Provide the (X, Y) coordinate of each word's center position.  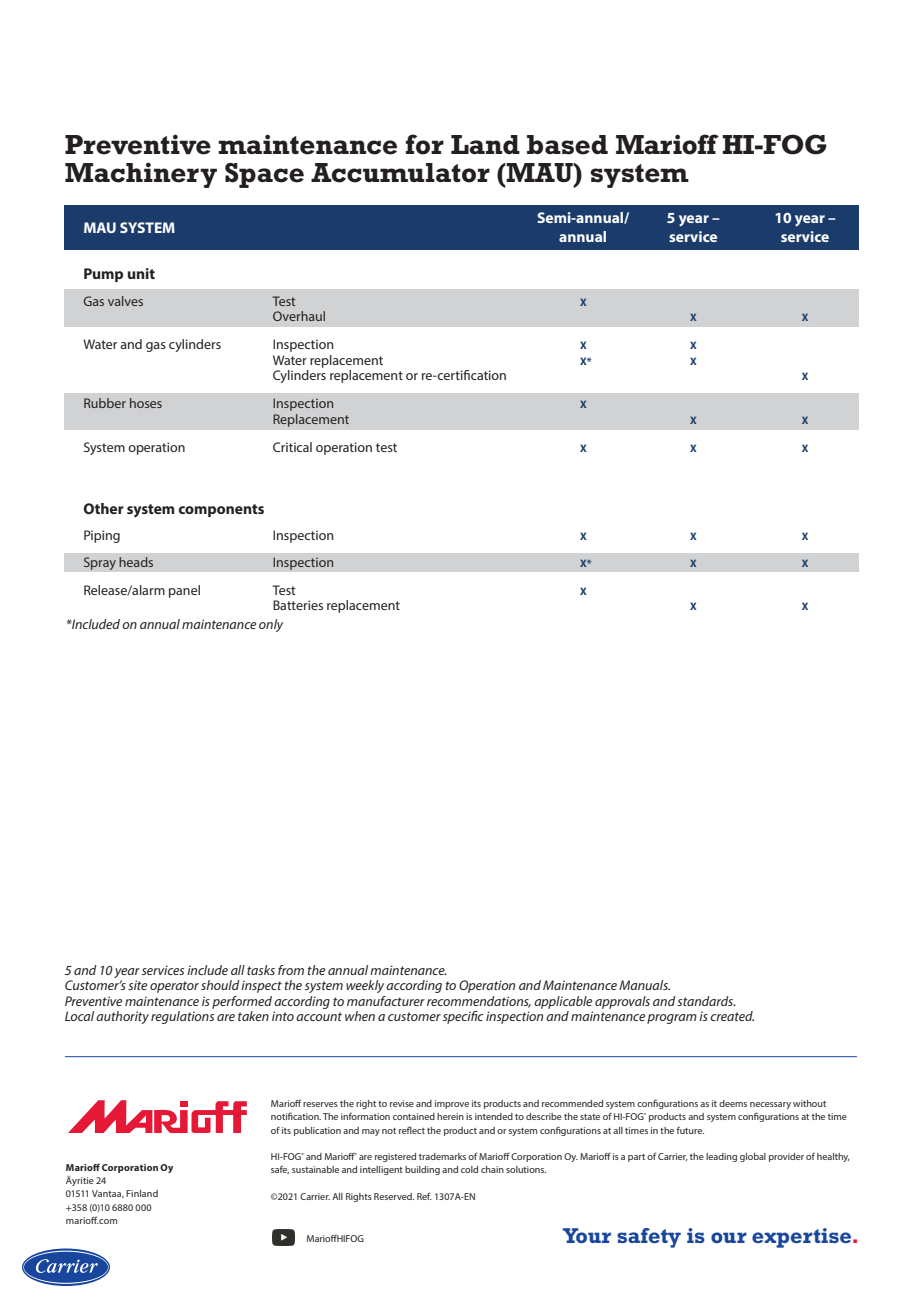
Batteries (298, 605)
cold (469, 1169)
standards (706, 1001)
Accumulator (400, 173)
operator (174, 987)
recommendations (479, 1002)
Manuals (644, 985)
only (271, 625)
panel (184, 591)
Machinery (141, 175)
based (567, 145)
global (753, 1157)
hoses (146, 403)
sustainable (315, 1169)
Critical (292, 447)
